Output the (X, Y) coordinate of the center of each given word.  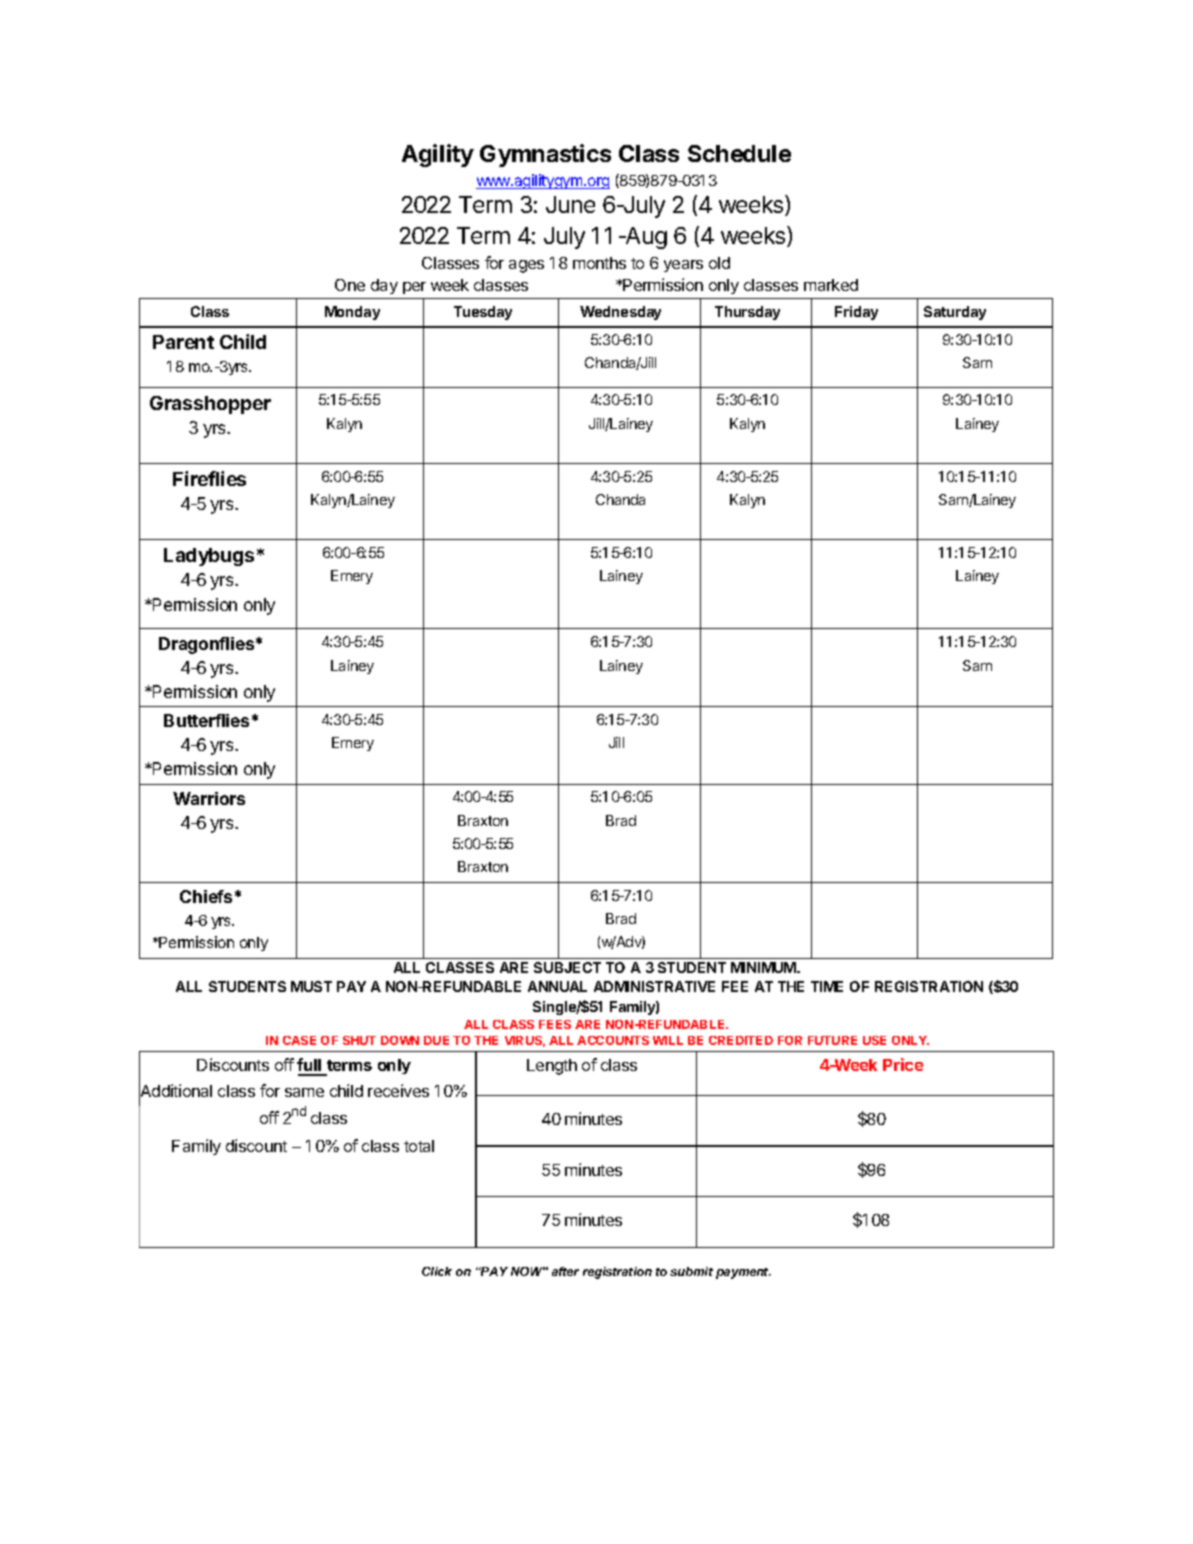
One (350, 285)
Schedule (739, 153)
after (565, 1271)
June (570, 204)
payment (743, 1273)
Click (437, 1271)
